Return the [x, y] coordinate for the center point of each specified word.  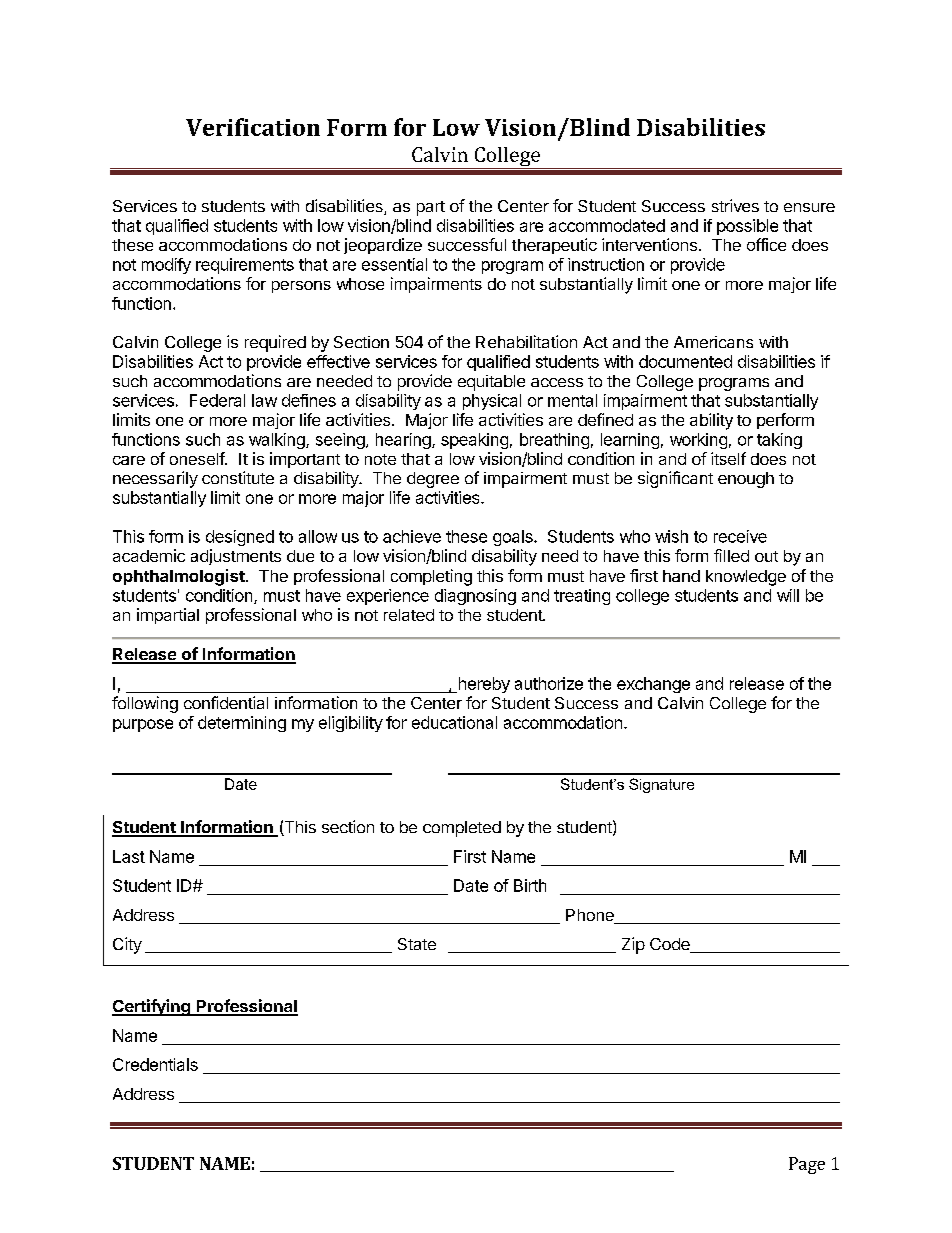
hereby [483, 685]
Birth [530, 885]
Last [129, 856]
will [788, 595]
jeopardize [383, 246]
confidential [226, 702]
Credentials [155, 1064]
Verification [253, 127]
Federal [217, 400]
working [698, 441]
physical [492, 402]
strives [735, 205]
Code [671, 945]
